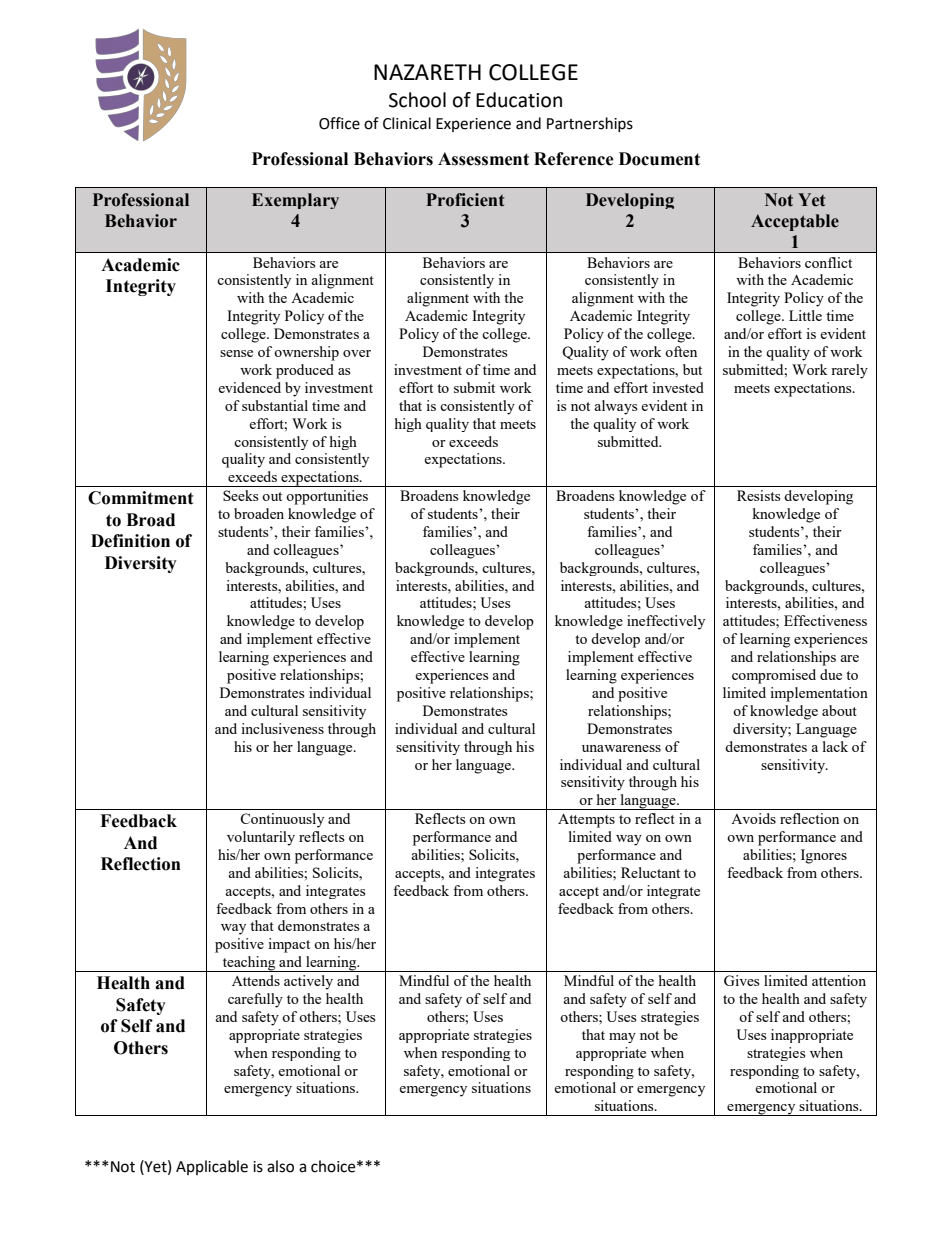 This screenshot has height=1233, width=952. Describe the element at coordinates (659, 159) in the screenshot. I see `Document` at that location.
